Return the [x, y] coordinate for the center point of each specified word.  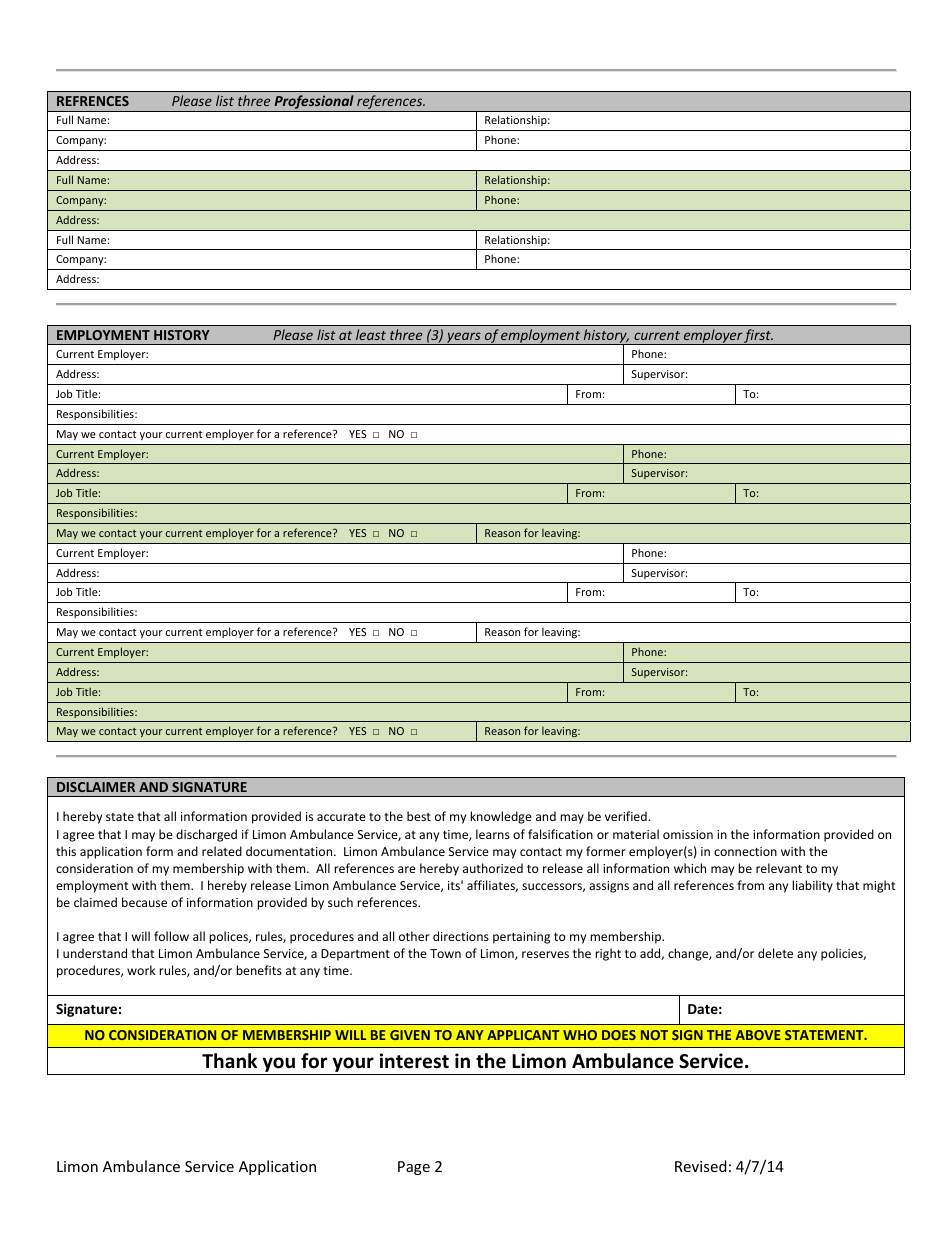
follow [171, 936]
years [464, 338]
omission [688, 834]
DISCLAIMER [96, 787]
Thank [229, 1060]
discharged [206, 835]
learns [493, 834]
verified [626, 816]
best [419, 816]
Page [414, 1168]
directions [461, 936]
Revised [701, 1166]
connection [745, 851]
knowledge [501, 817]
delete [775, 953]
